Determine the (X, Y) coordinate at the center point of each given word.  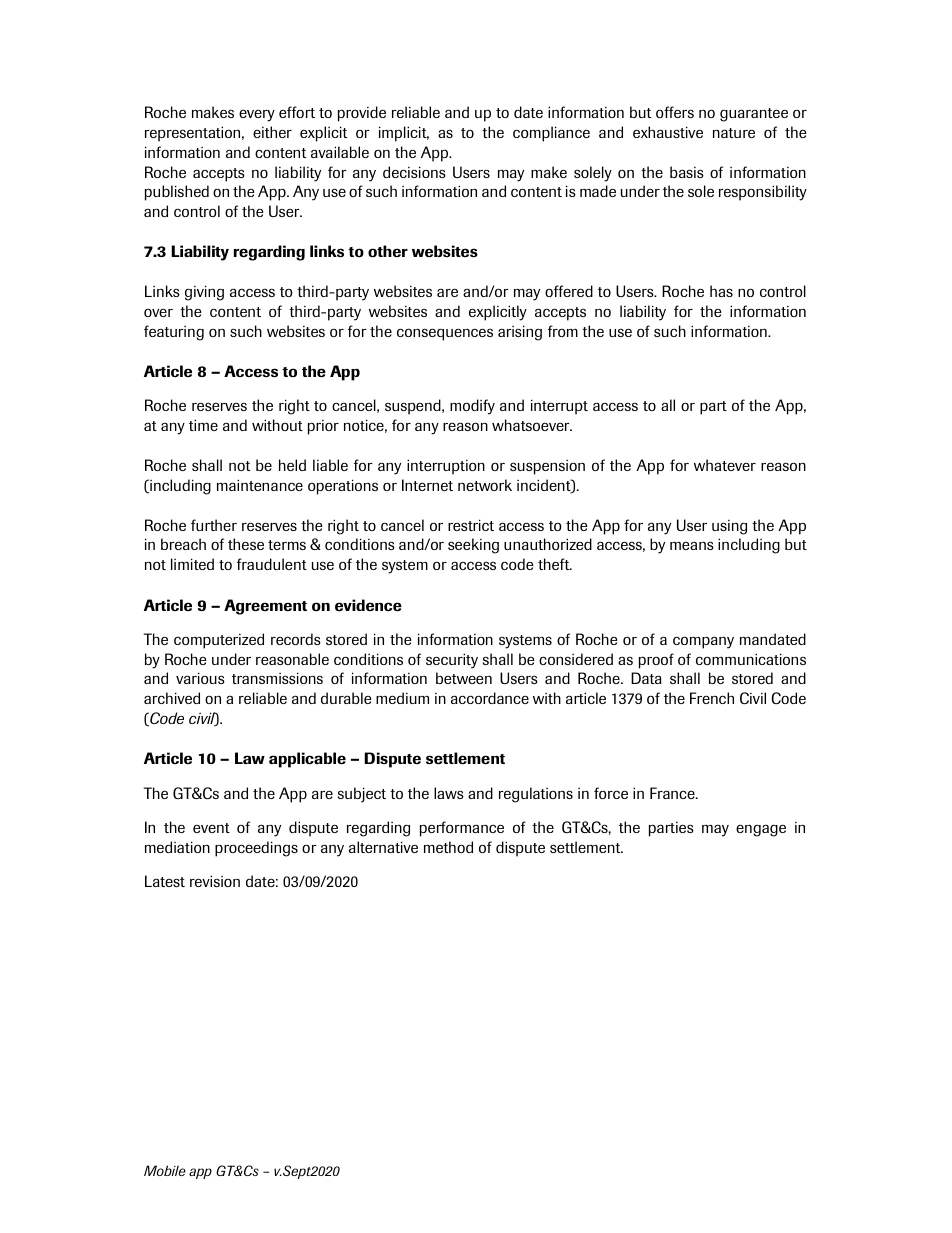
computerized (219, 641)
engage (761, 830)
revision (215, 881)
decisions (414, 172)
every (257, 116)
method (448, 847)
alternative (383, 847)
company (703, 642)
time (203, 425)
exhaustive (668, 132)
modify (472, 407)
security (452, 661)
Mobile (165, 1170)
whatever (725, 465)
